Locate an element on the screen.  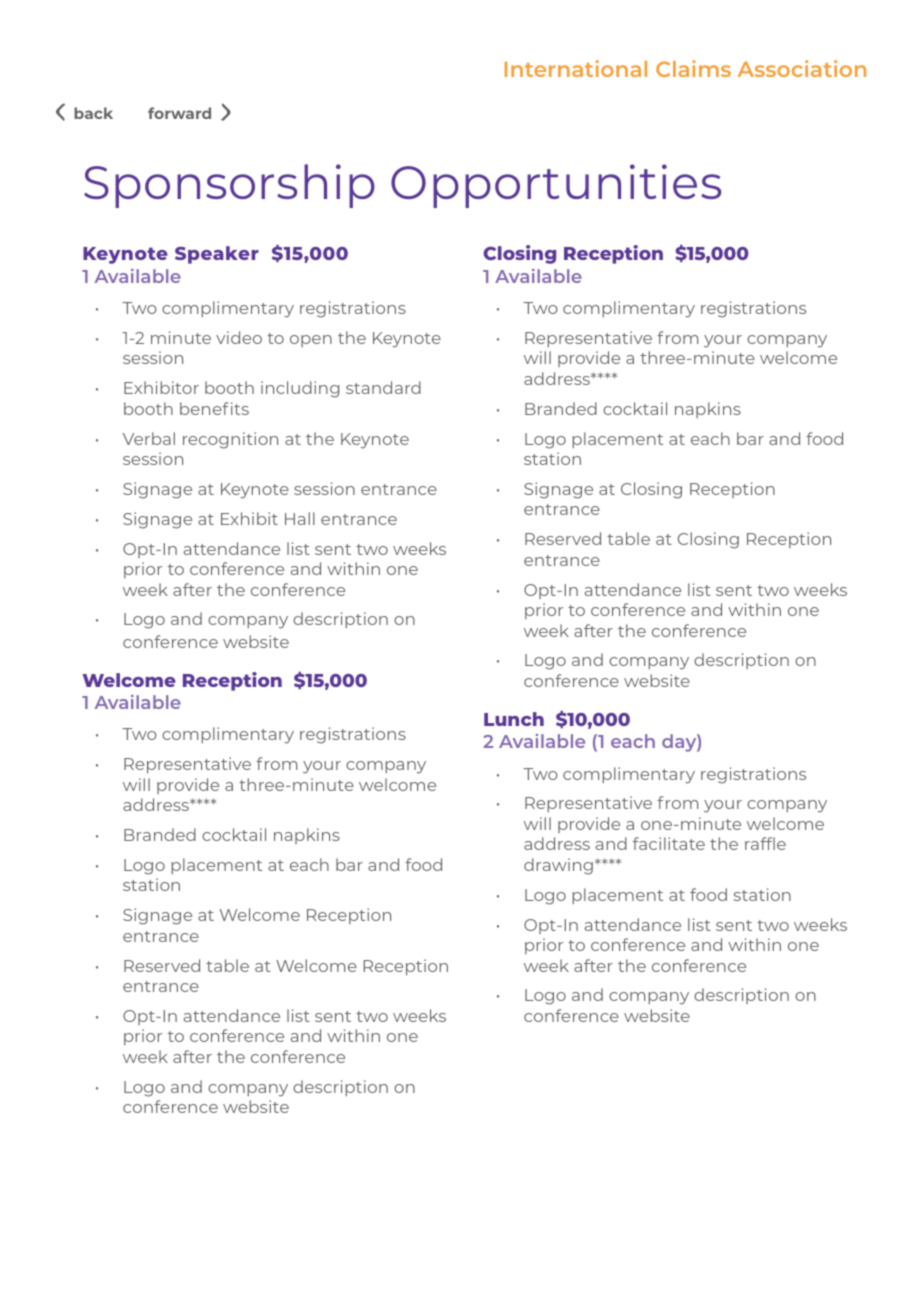
Lunch is located at coordinates (514, 719).
